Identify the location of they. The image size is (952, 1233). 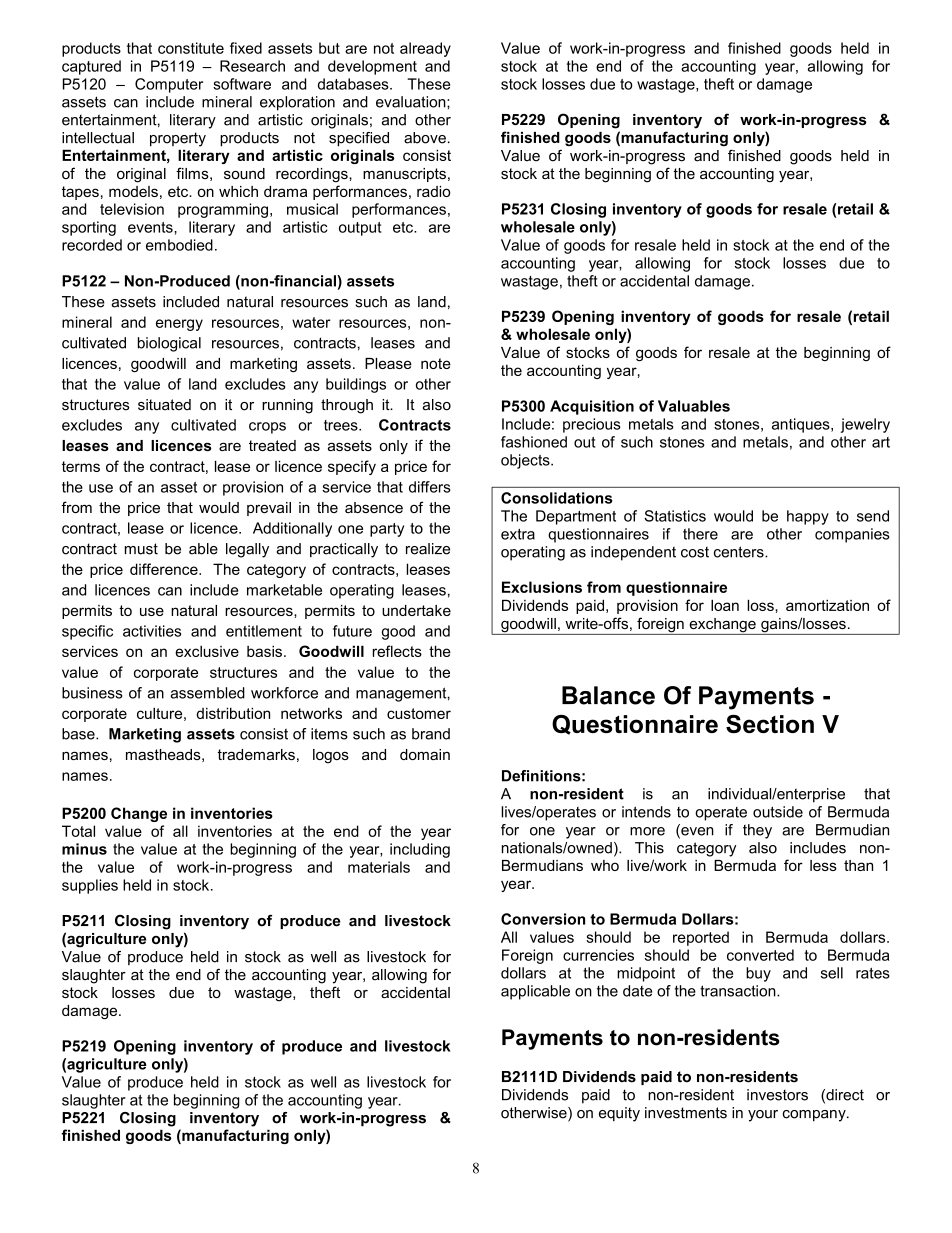
(757, 831).
